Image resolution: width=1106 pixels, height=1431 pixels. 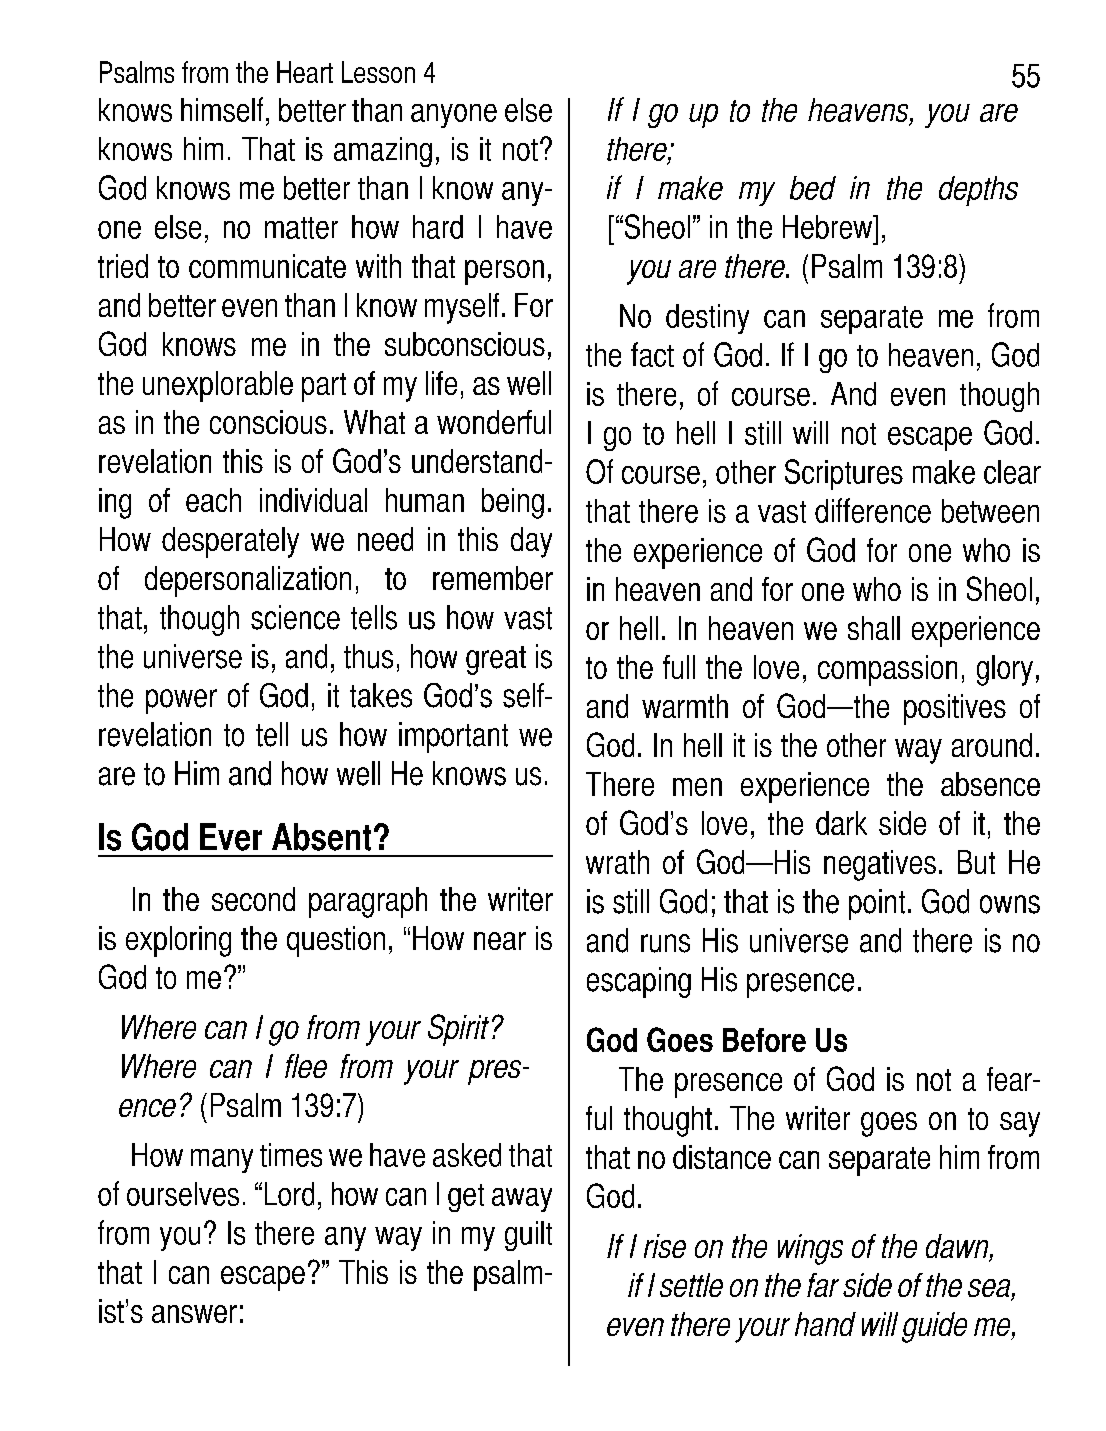 What do you see at coordinates (513, 503) in the screenshot?
I see `being` at bounding box center [513, 503].
